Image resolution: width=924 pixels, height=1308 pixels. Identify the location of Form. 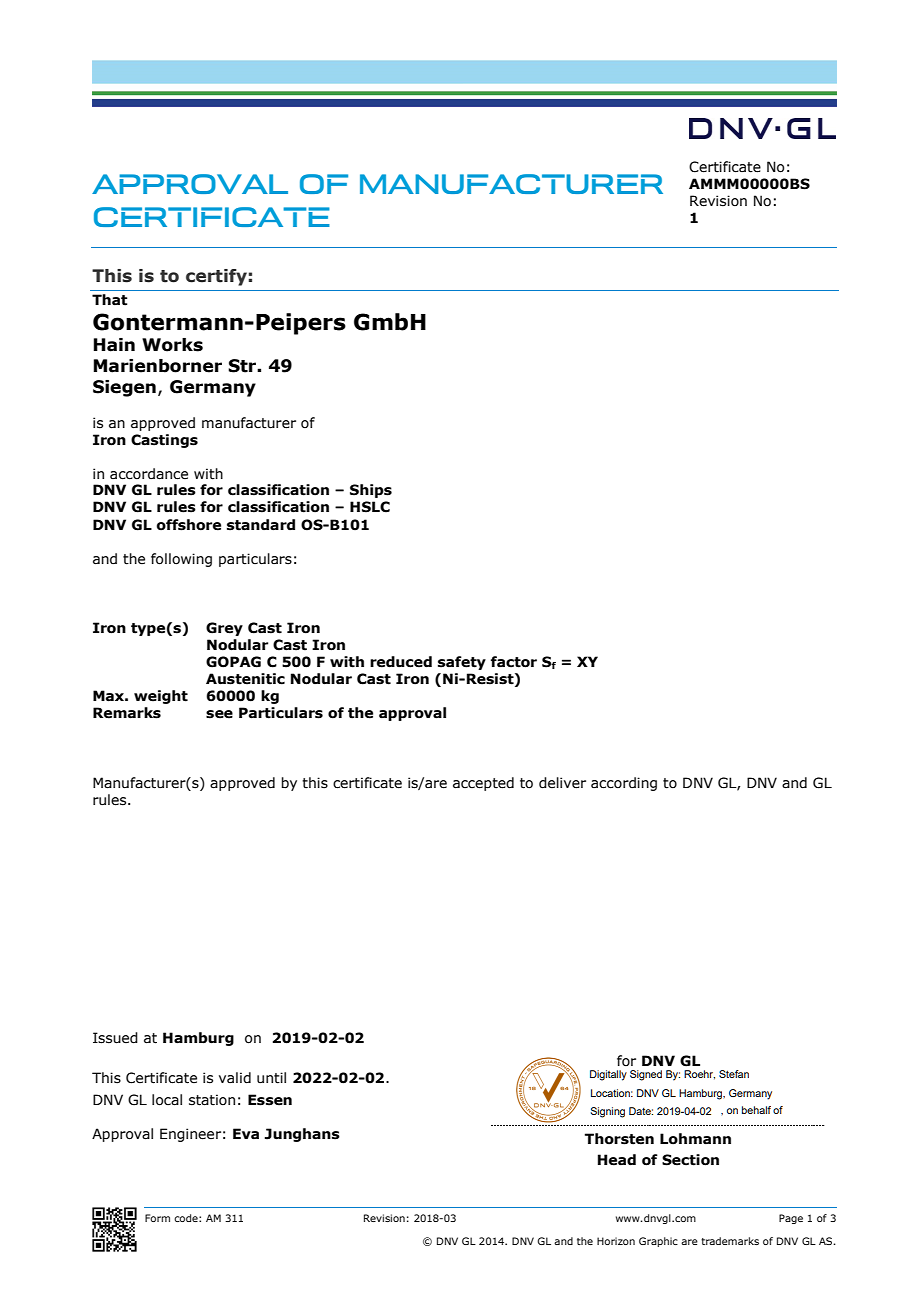
(157, 1218).
